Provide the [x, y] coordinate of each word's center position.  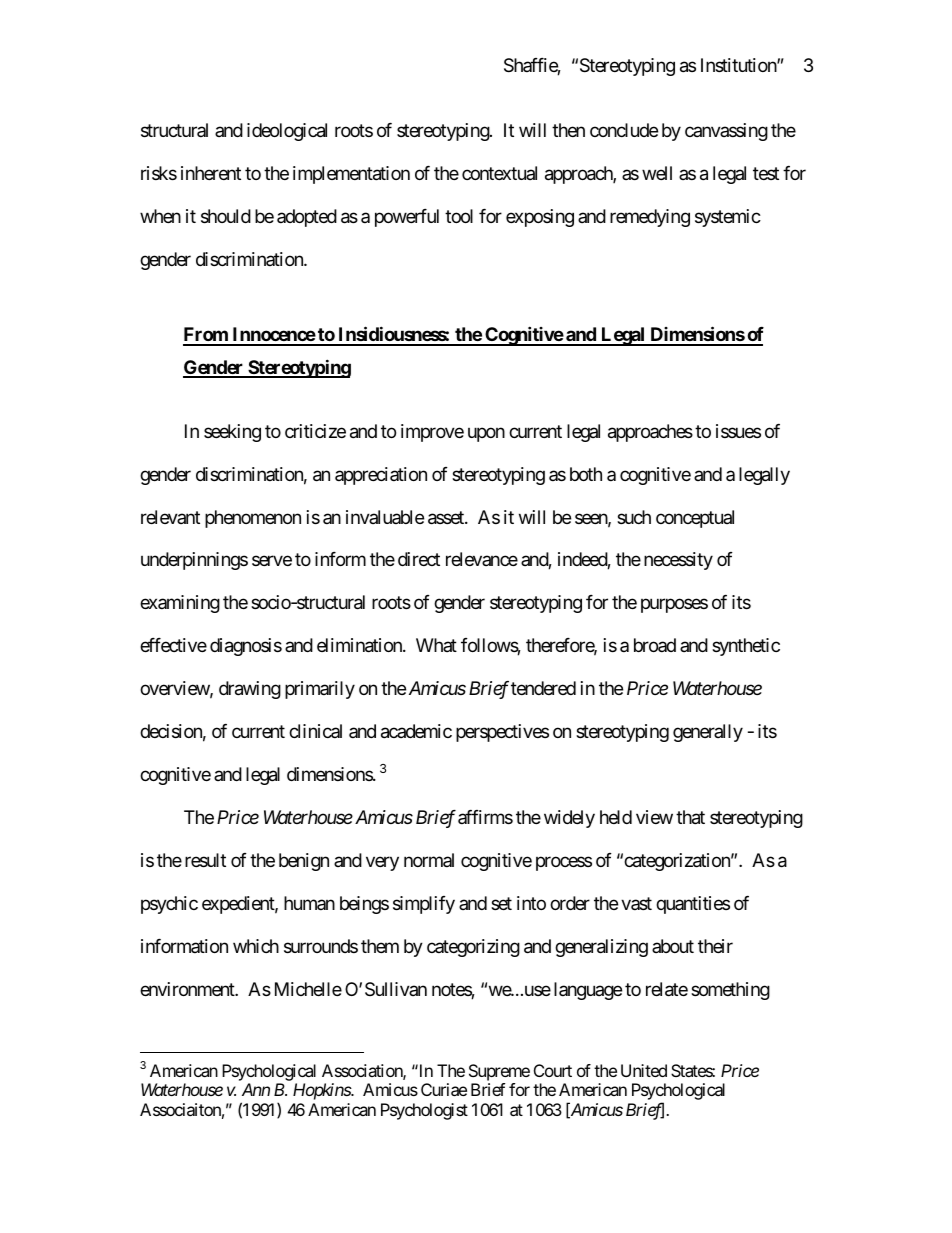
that [690, 817]
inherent [211, 173]
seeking [232, 433]
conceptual [695, 519]
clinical [315, 731]
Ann [256, 1089]
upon [486, 434]
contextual [499, 173]
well [657, 173]
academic [416, 731]
